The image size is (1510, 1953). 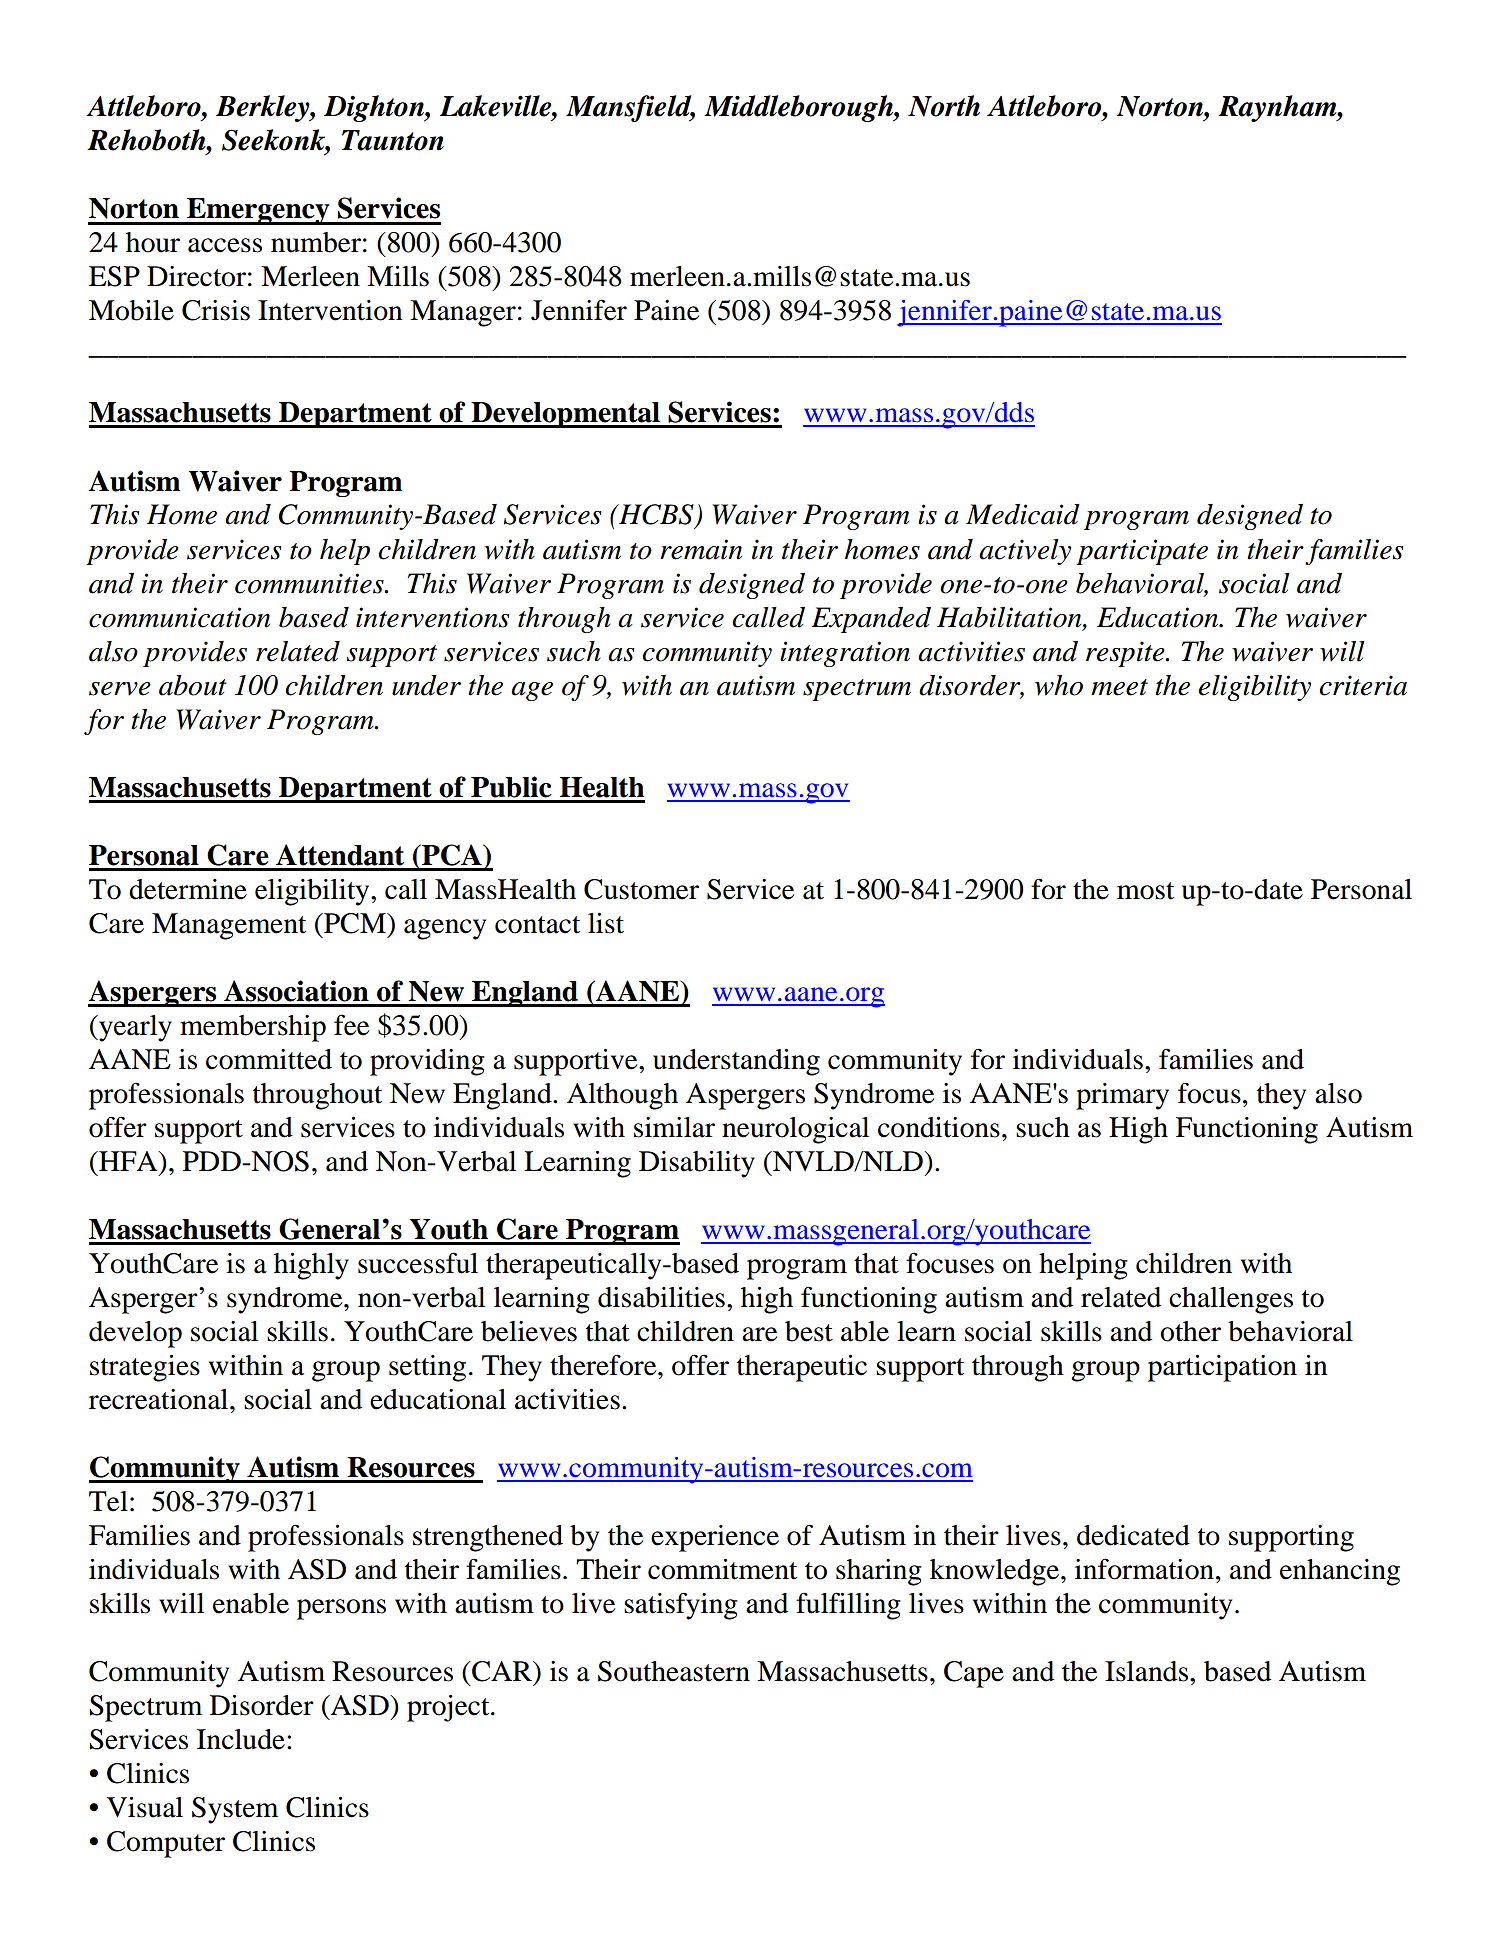 What do you see at coordinates (258, 211) in the screenshot?
I see `Emergency` at bounding box center [258, 211].
